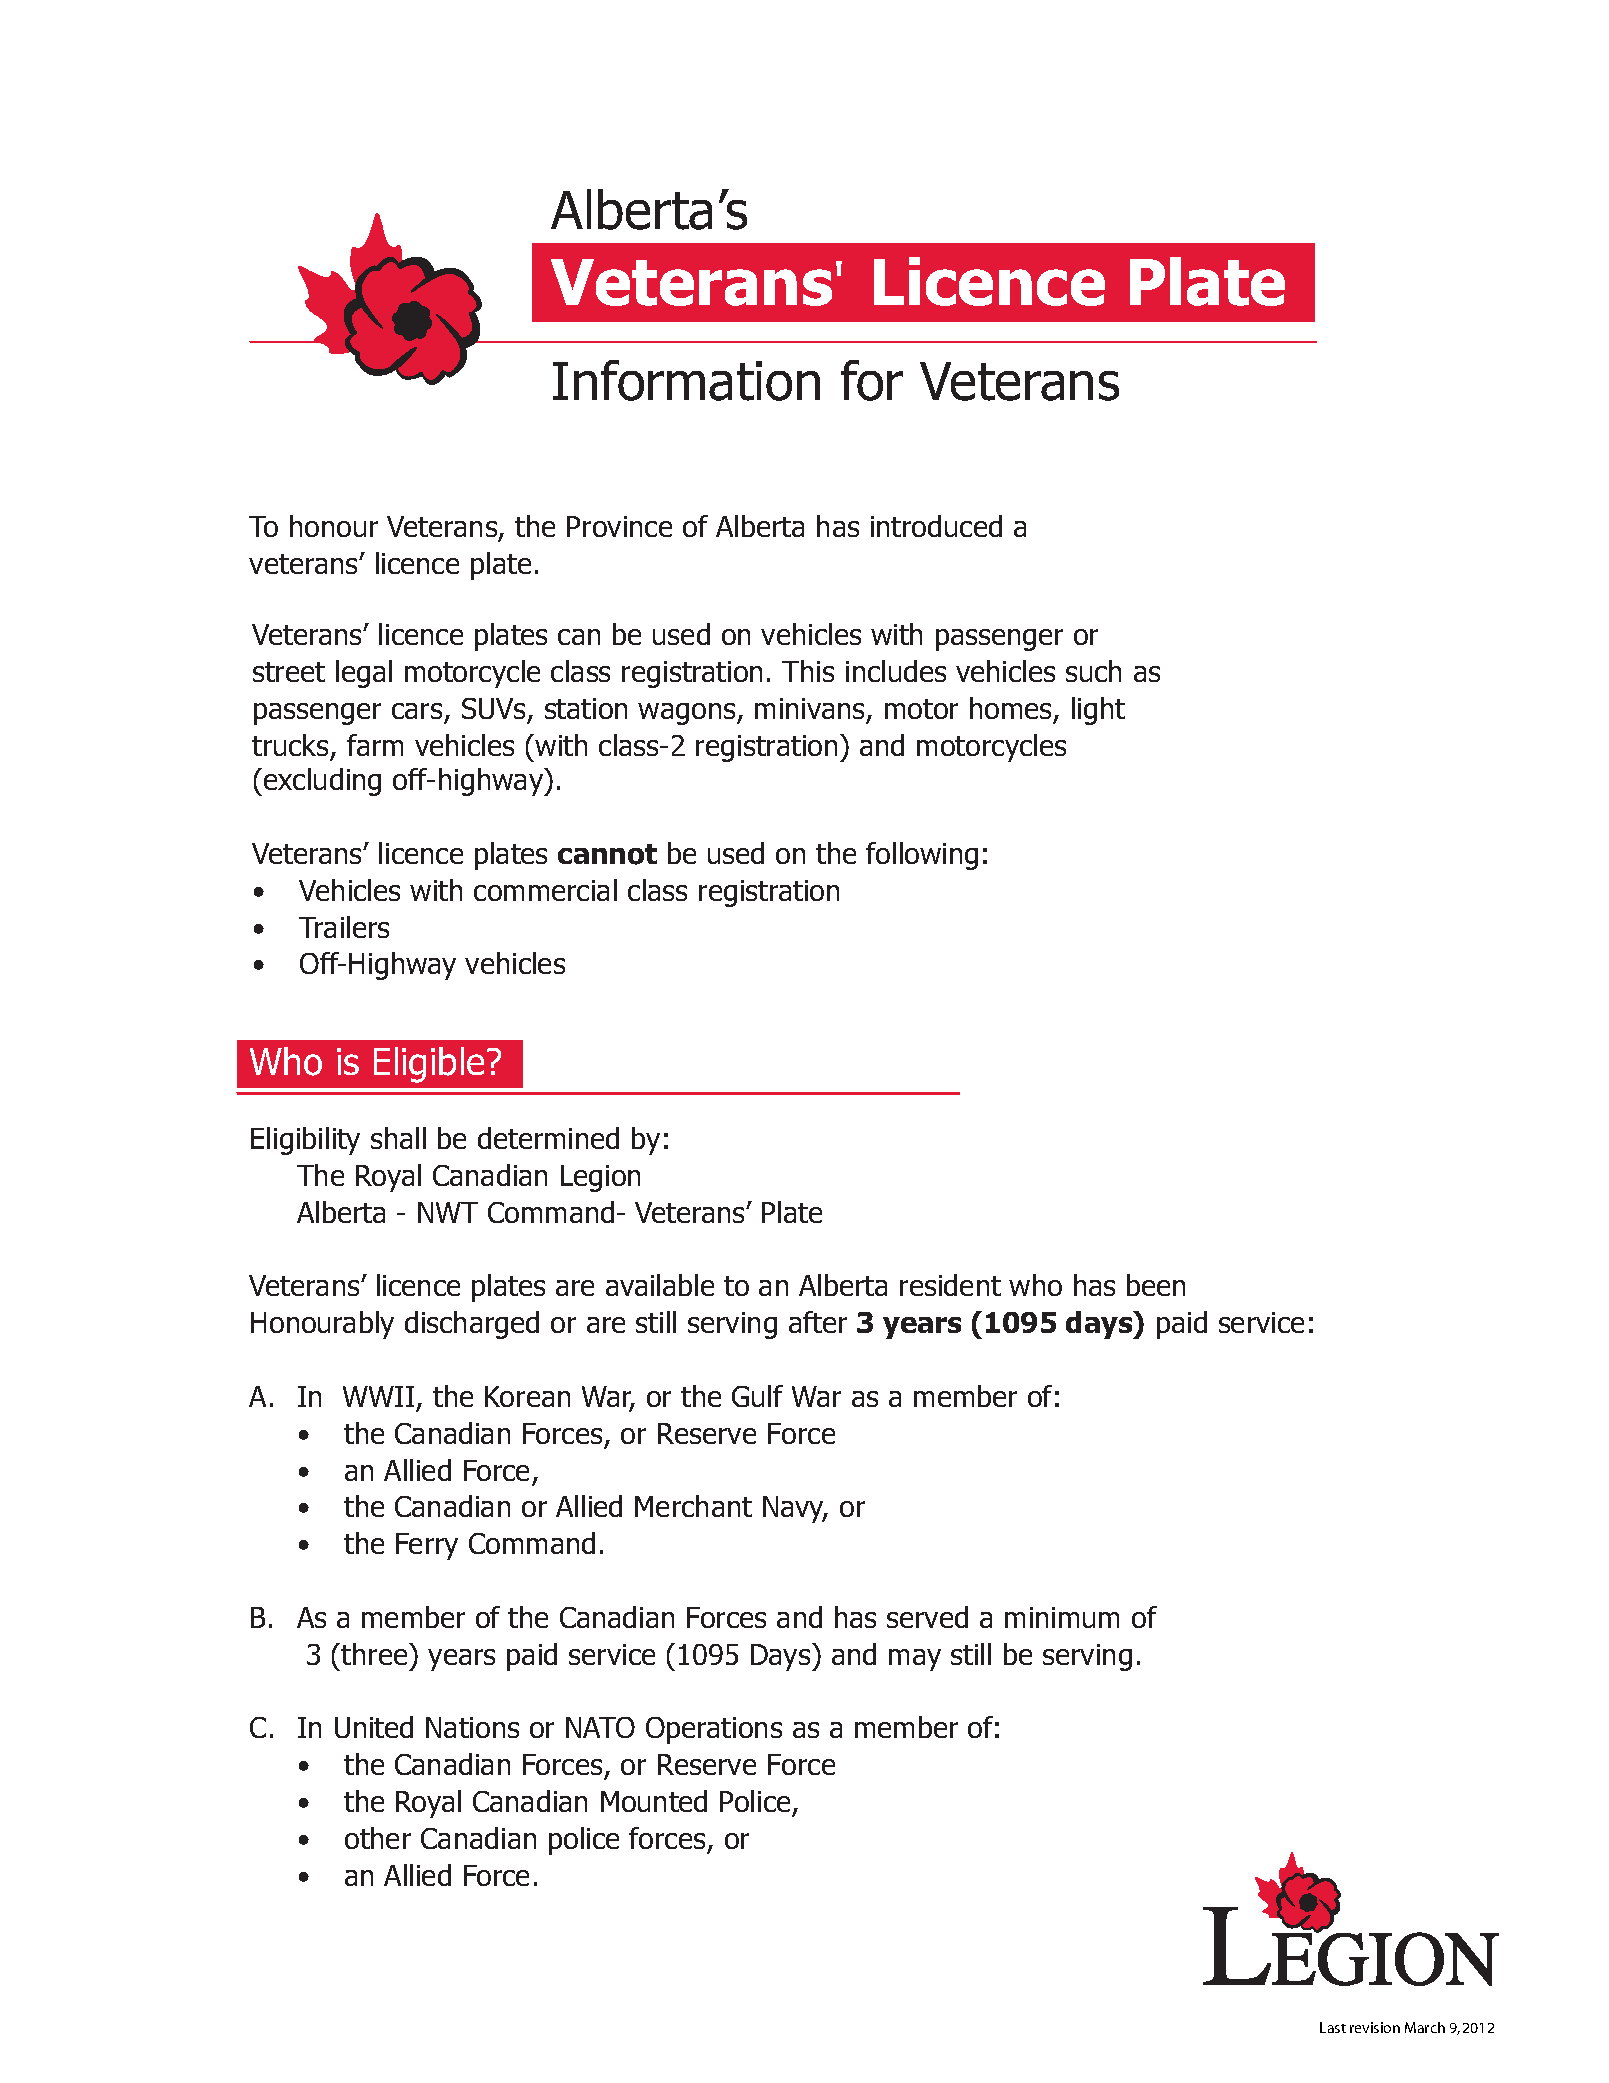 This page has width=1609, height=2083. I want to click on such, so click(1093, 671).
